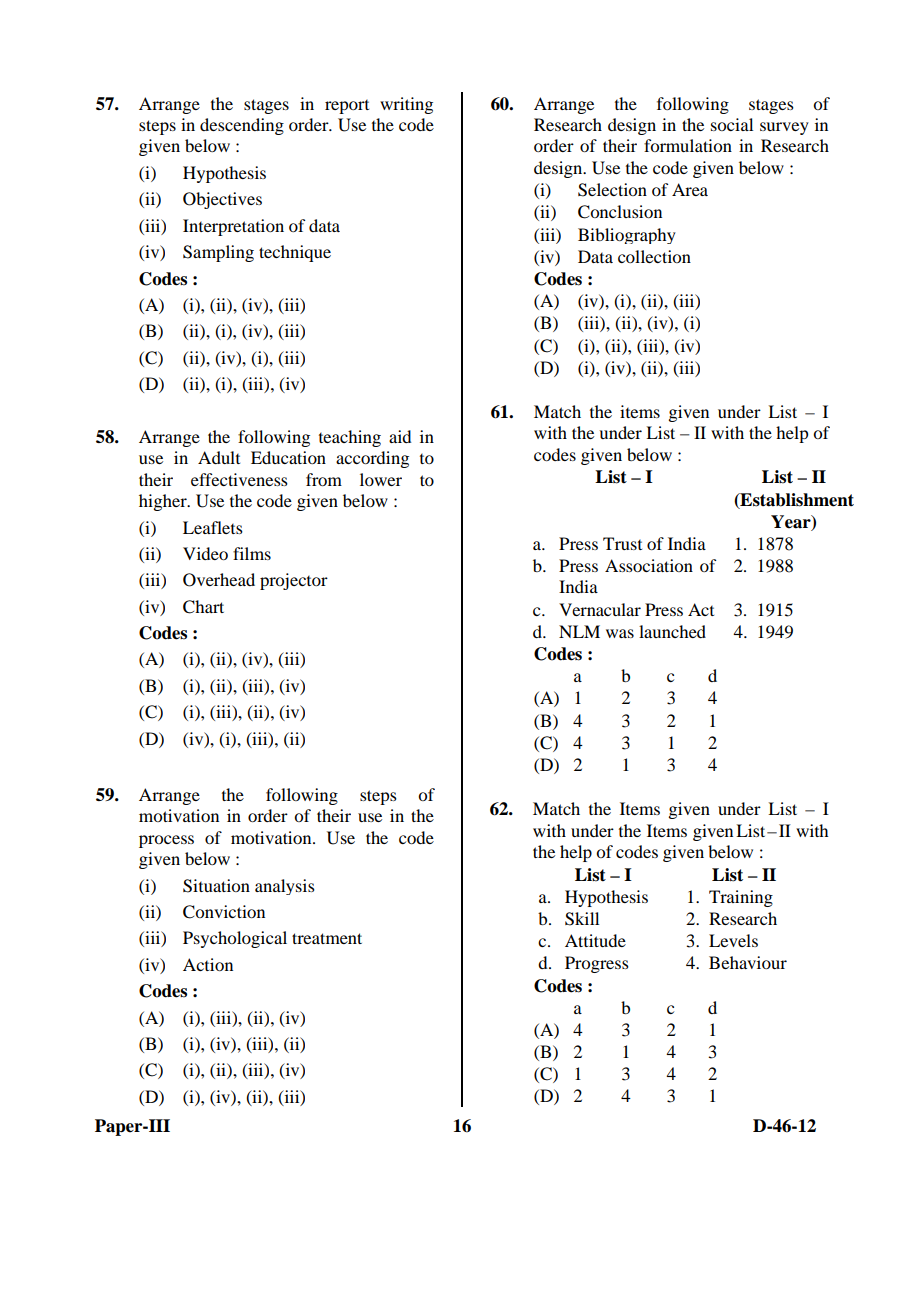 This document has height=1308, width=924. I want to click on NLM, so click(579, 631).
